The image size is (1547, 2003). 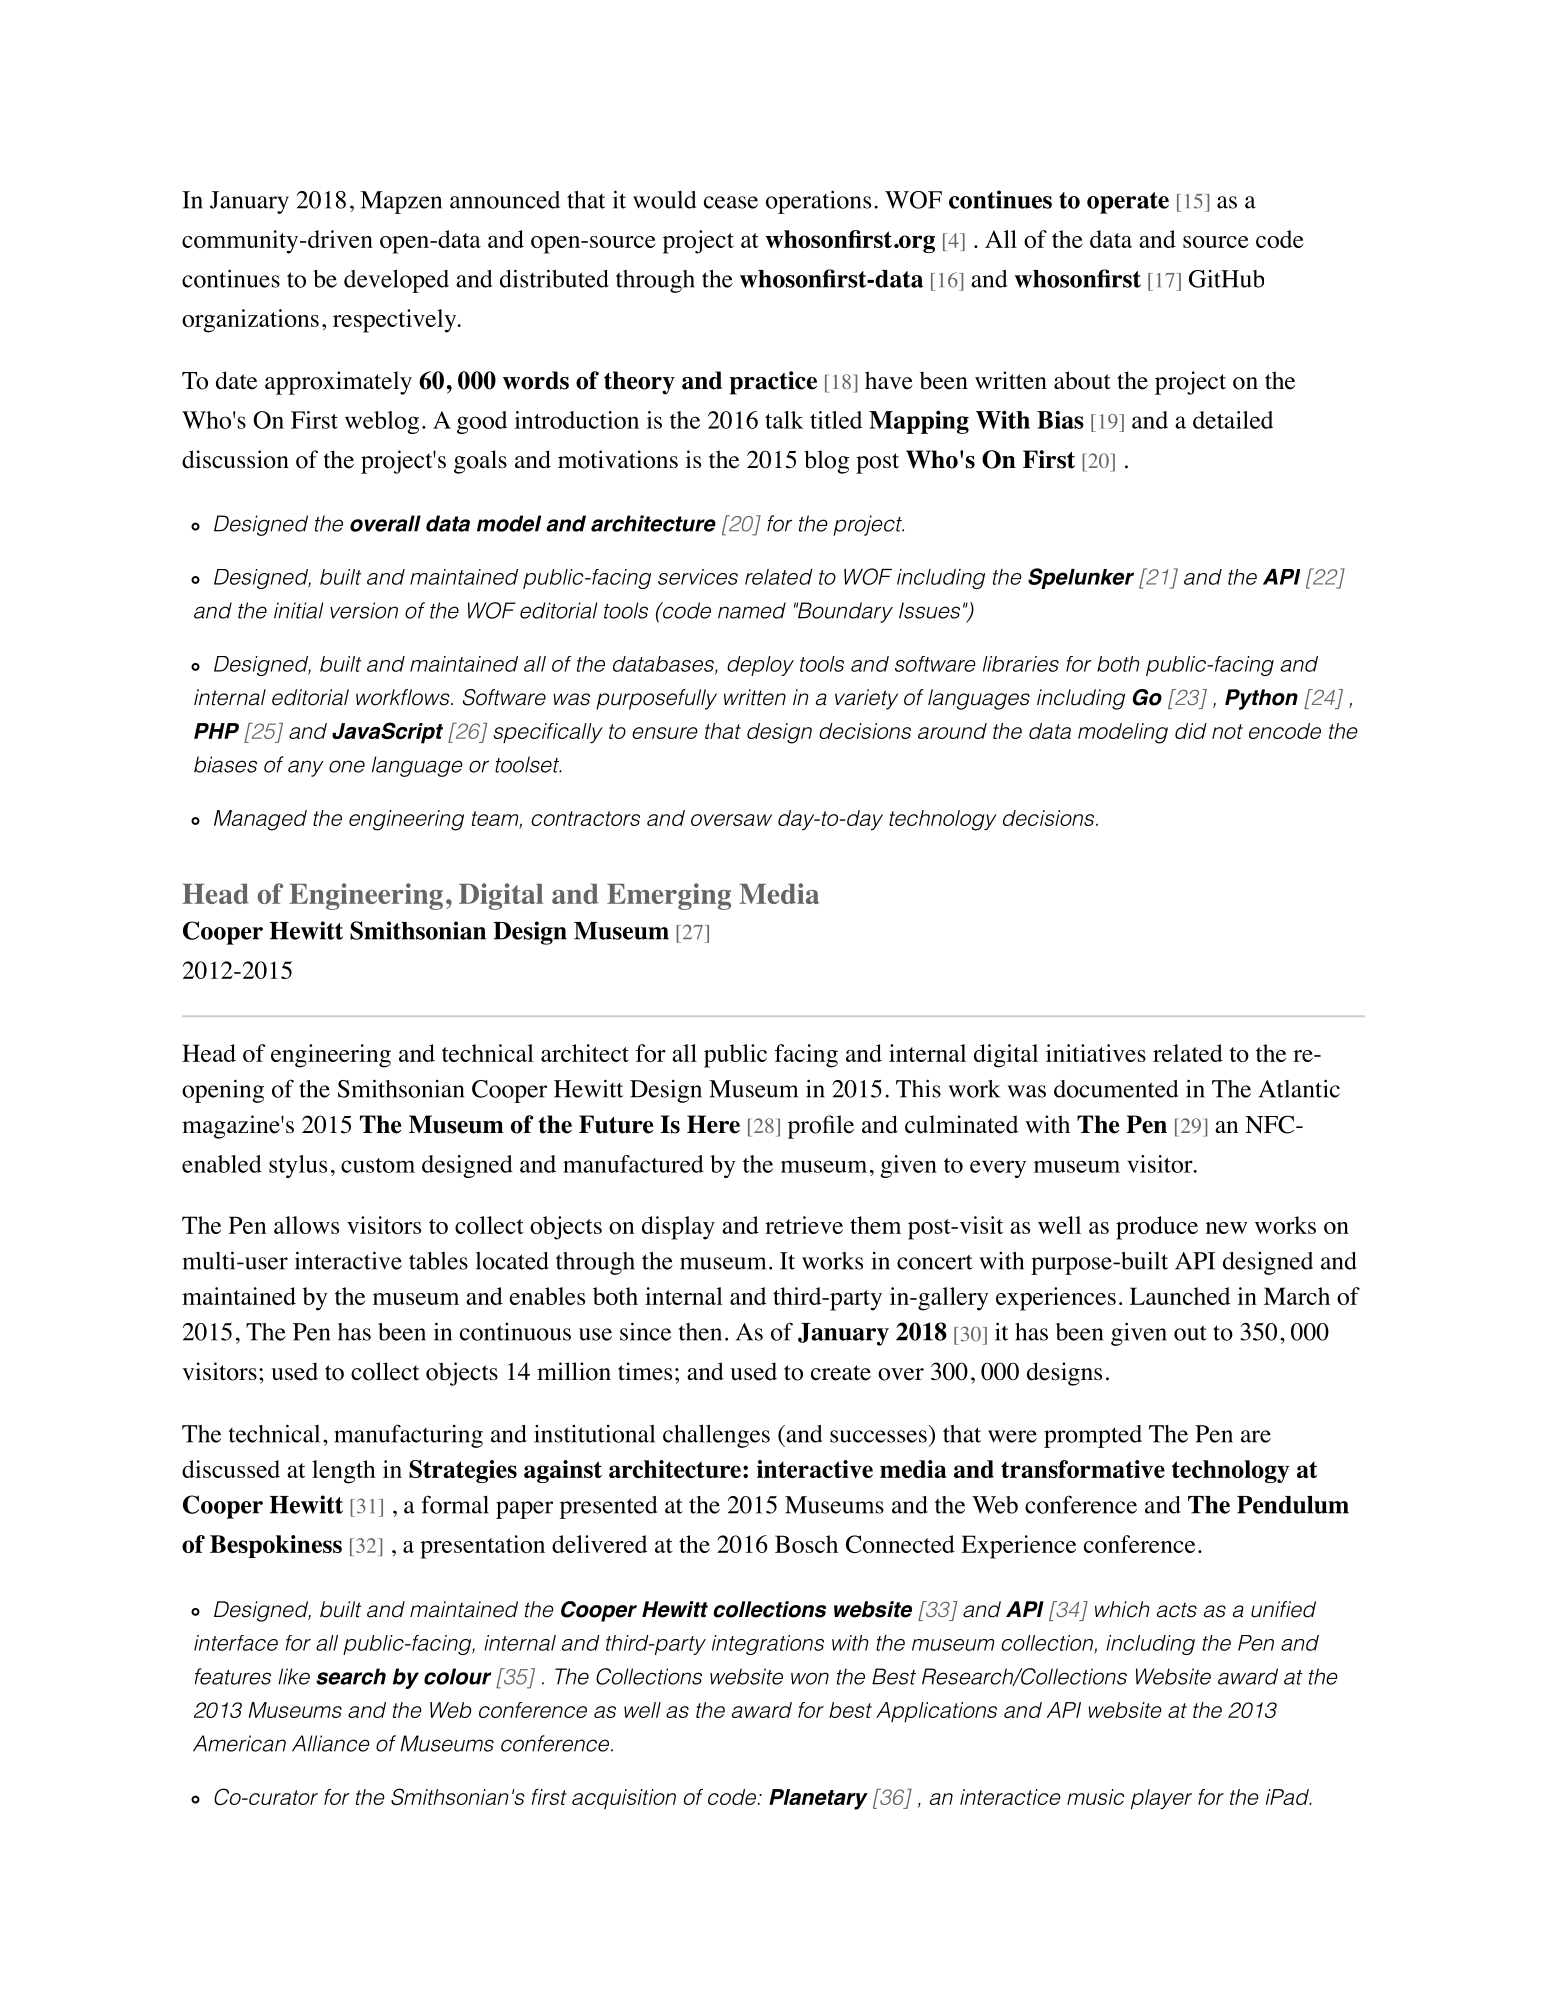 I want to click on Emerging, so click(x=669, y=896).
